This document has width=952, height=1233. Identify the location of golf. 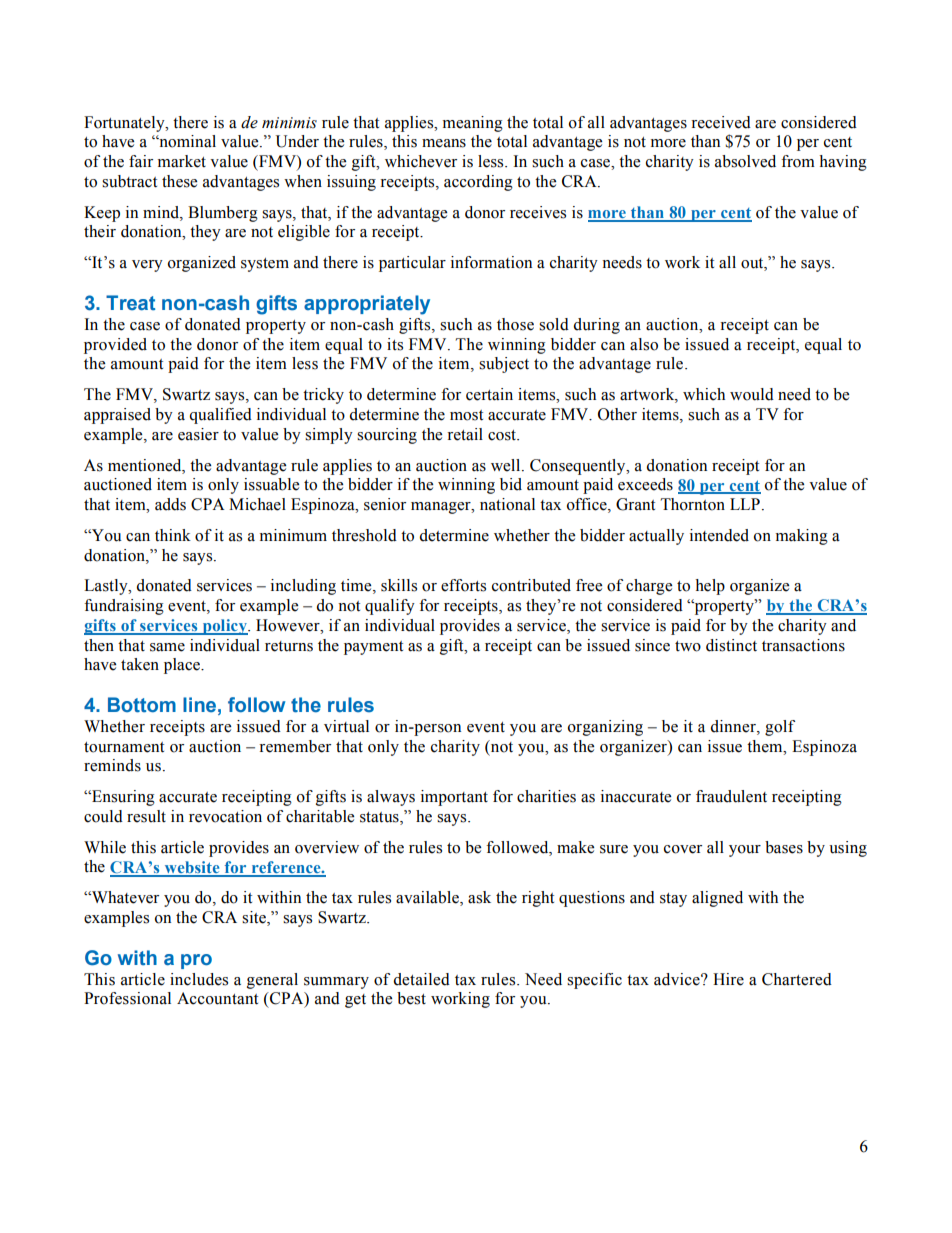
(780, 728).
